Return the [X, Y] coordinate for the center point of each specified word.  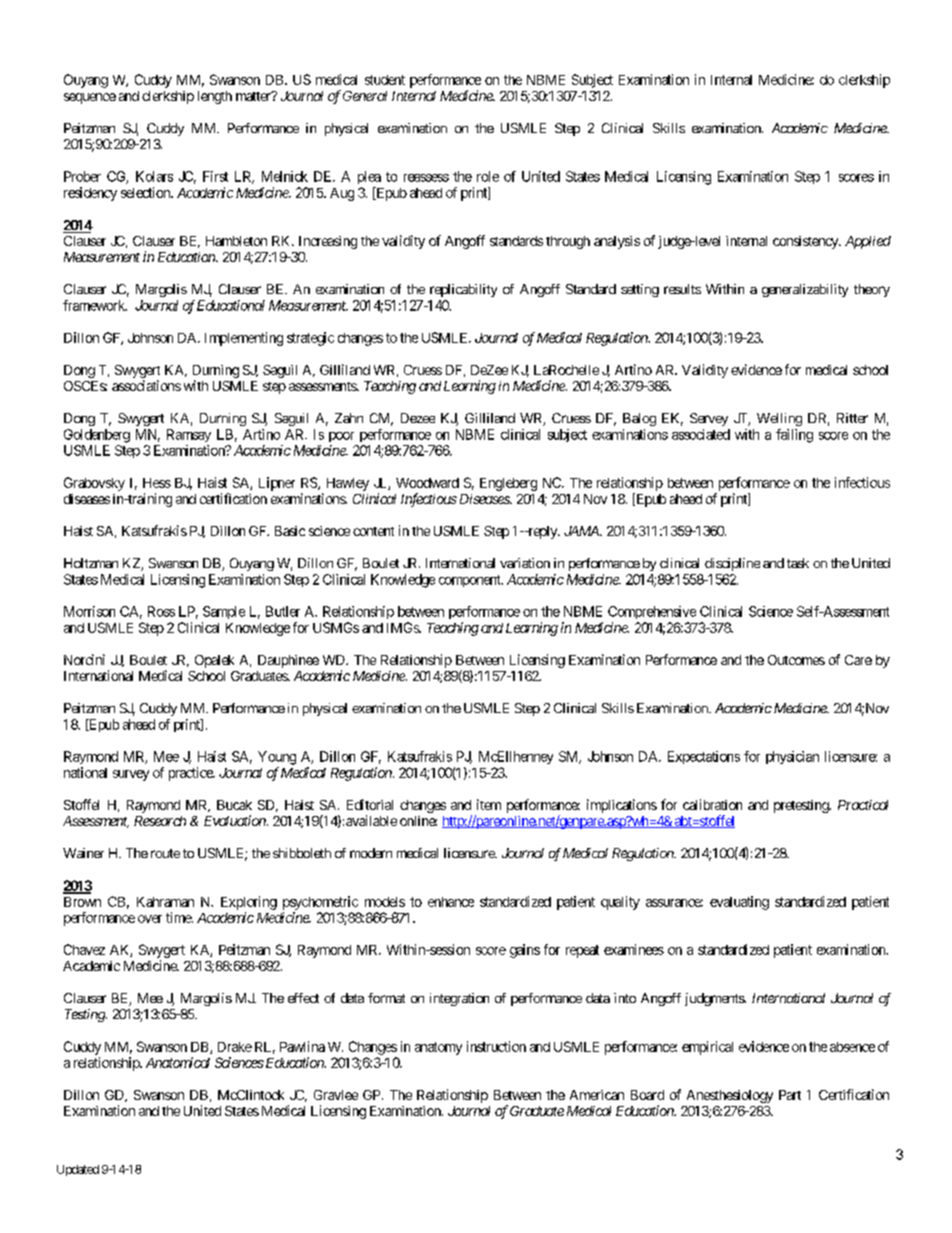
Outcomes [796, 660]
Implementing [244, 339]
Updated [78, 1170]
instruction [496, 1046]
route [165, 853]
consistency [806, 242]
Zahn [349, 418]
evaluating [739, 903]
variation [525, 563]
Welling [779, 419]
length [215, 97]
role [488, 176]
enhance [451, 902]
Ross [161, 611]
